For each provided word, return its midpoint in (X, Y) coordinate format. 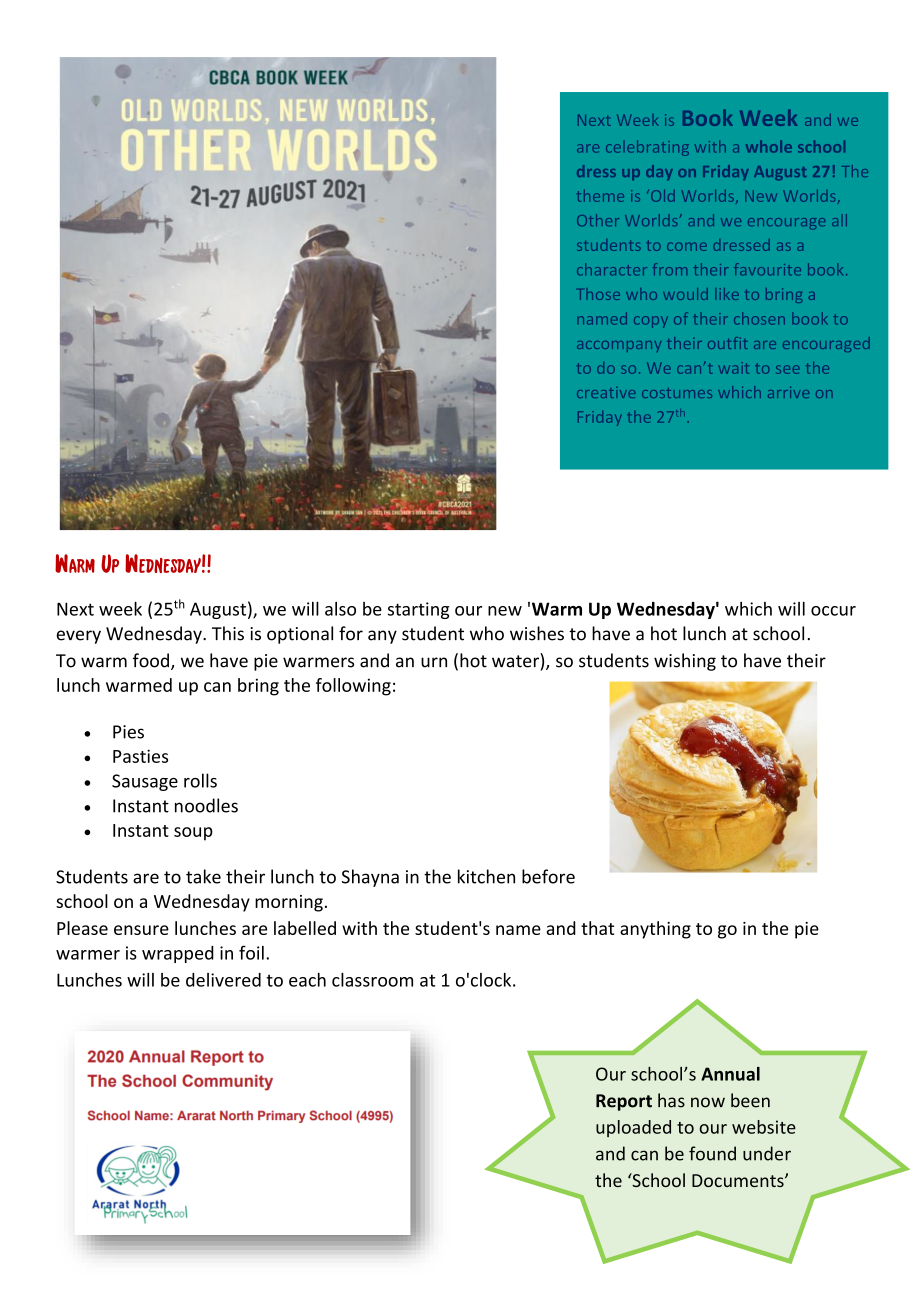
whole (769, 146)
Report (624, 1102)
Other (598, 220)
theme (600, 196)
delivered (223, 980)
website (764, 1127)
